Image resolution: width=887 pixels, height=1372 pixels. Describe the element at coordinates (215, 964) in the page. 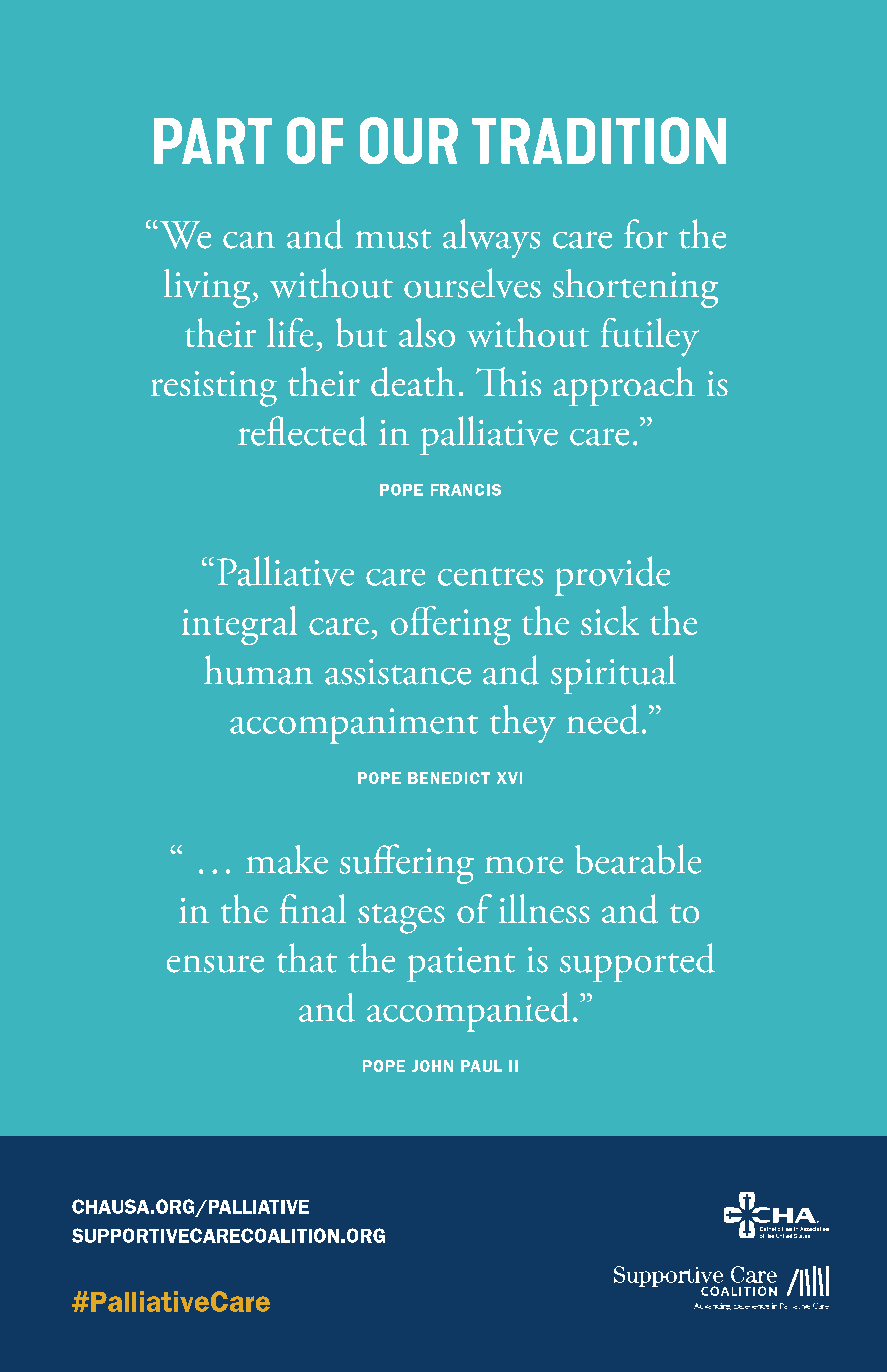

I see `ensure` at that location.
